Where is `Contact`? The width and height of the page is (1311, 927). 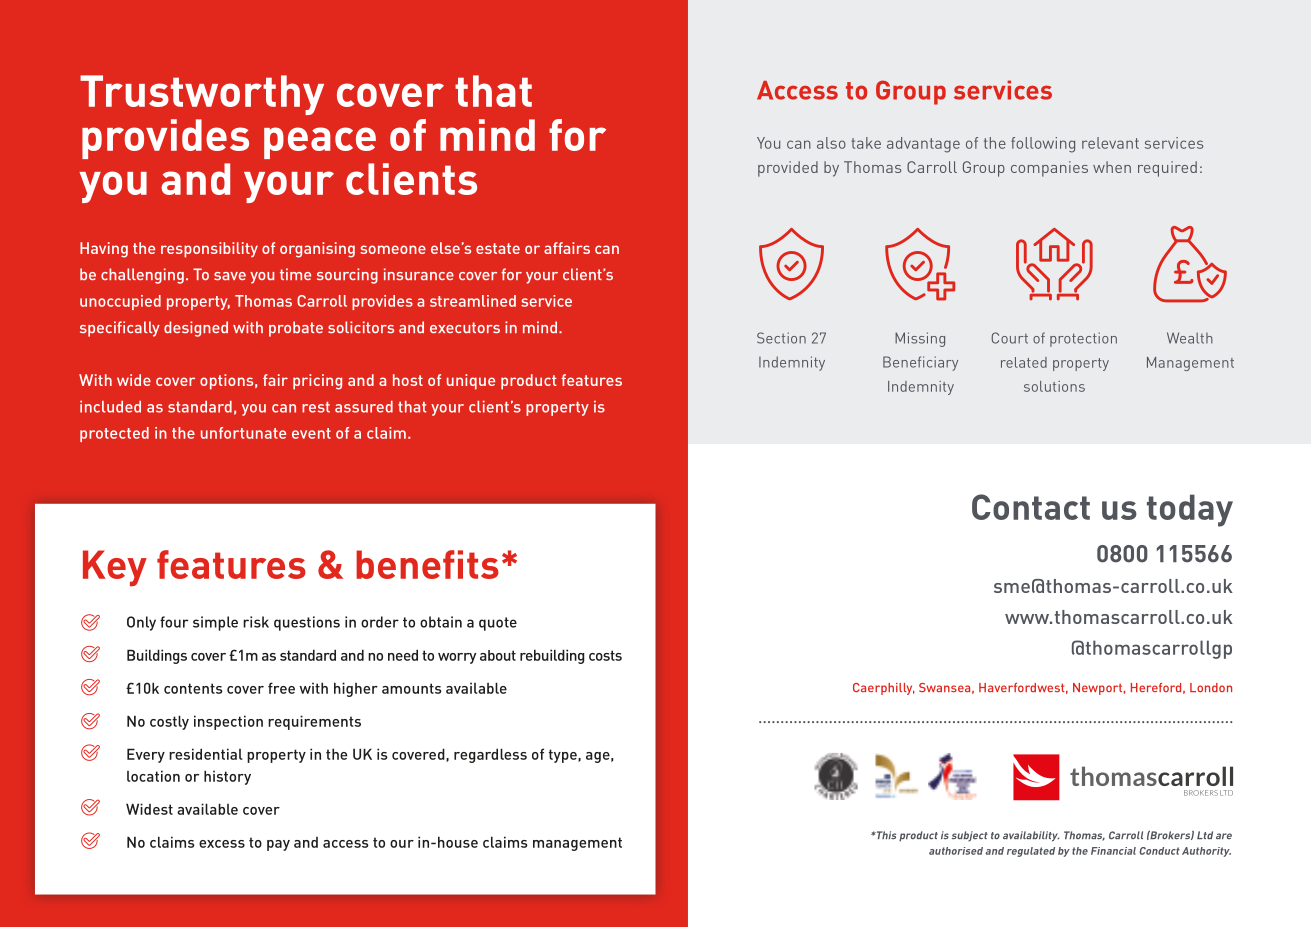 Contact is located at coordinates (1031, 507).
